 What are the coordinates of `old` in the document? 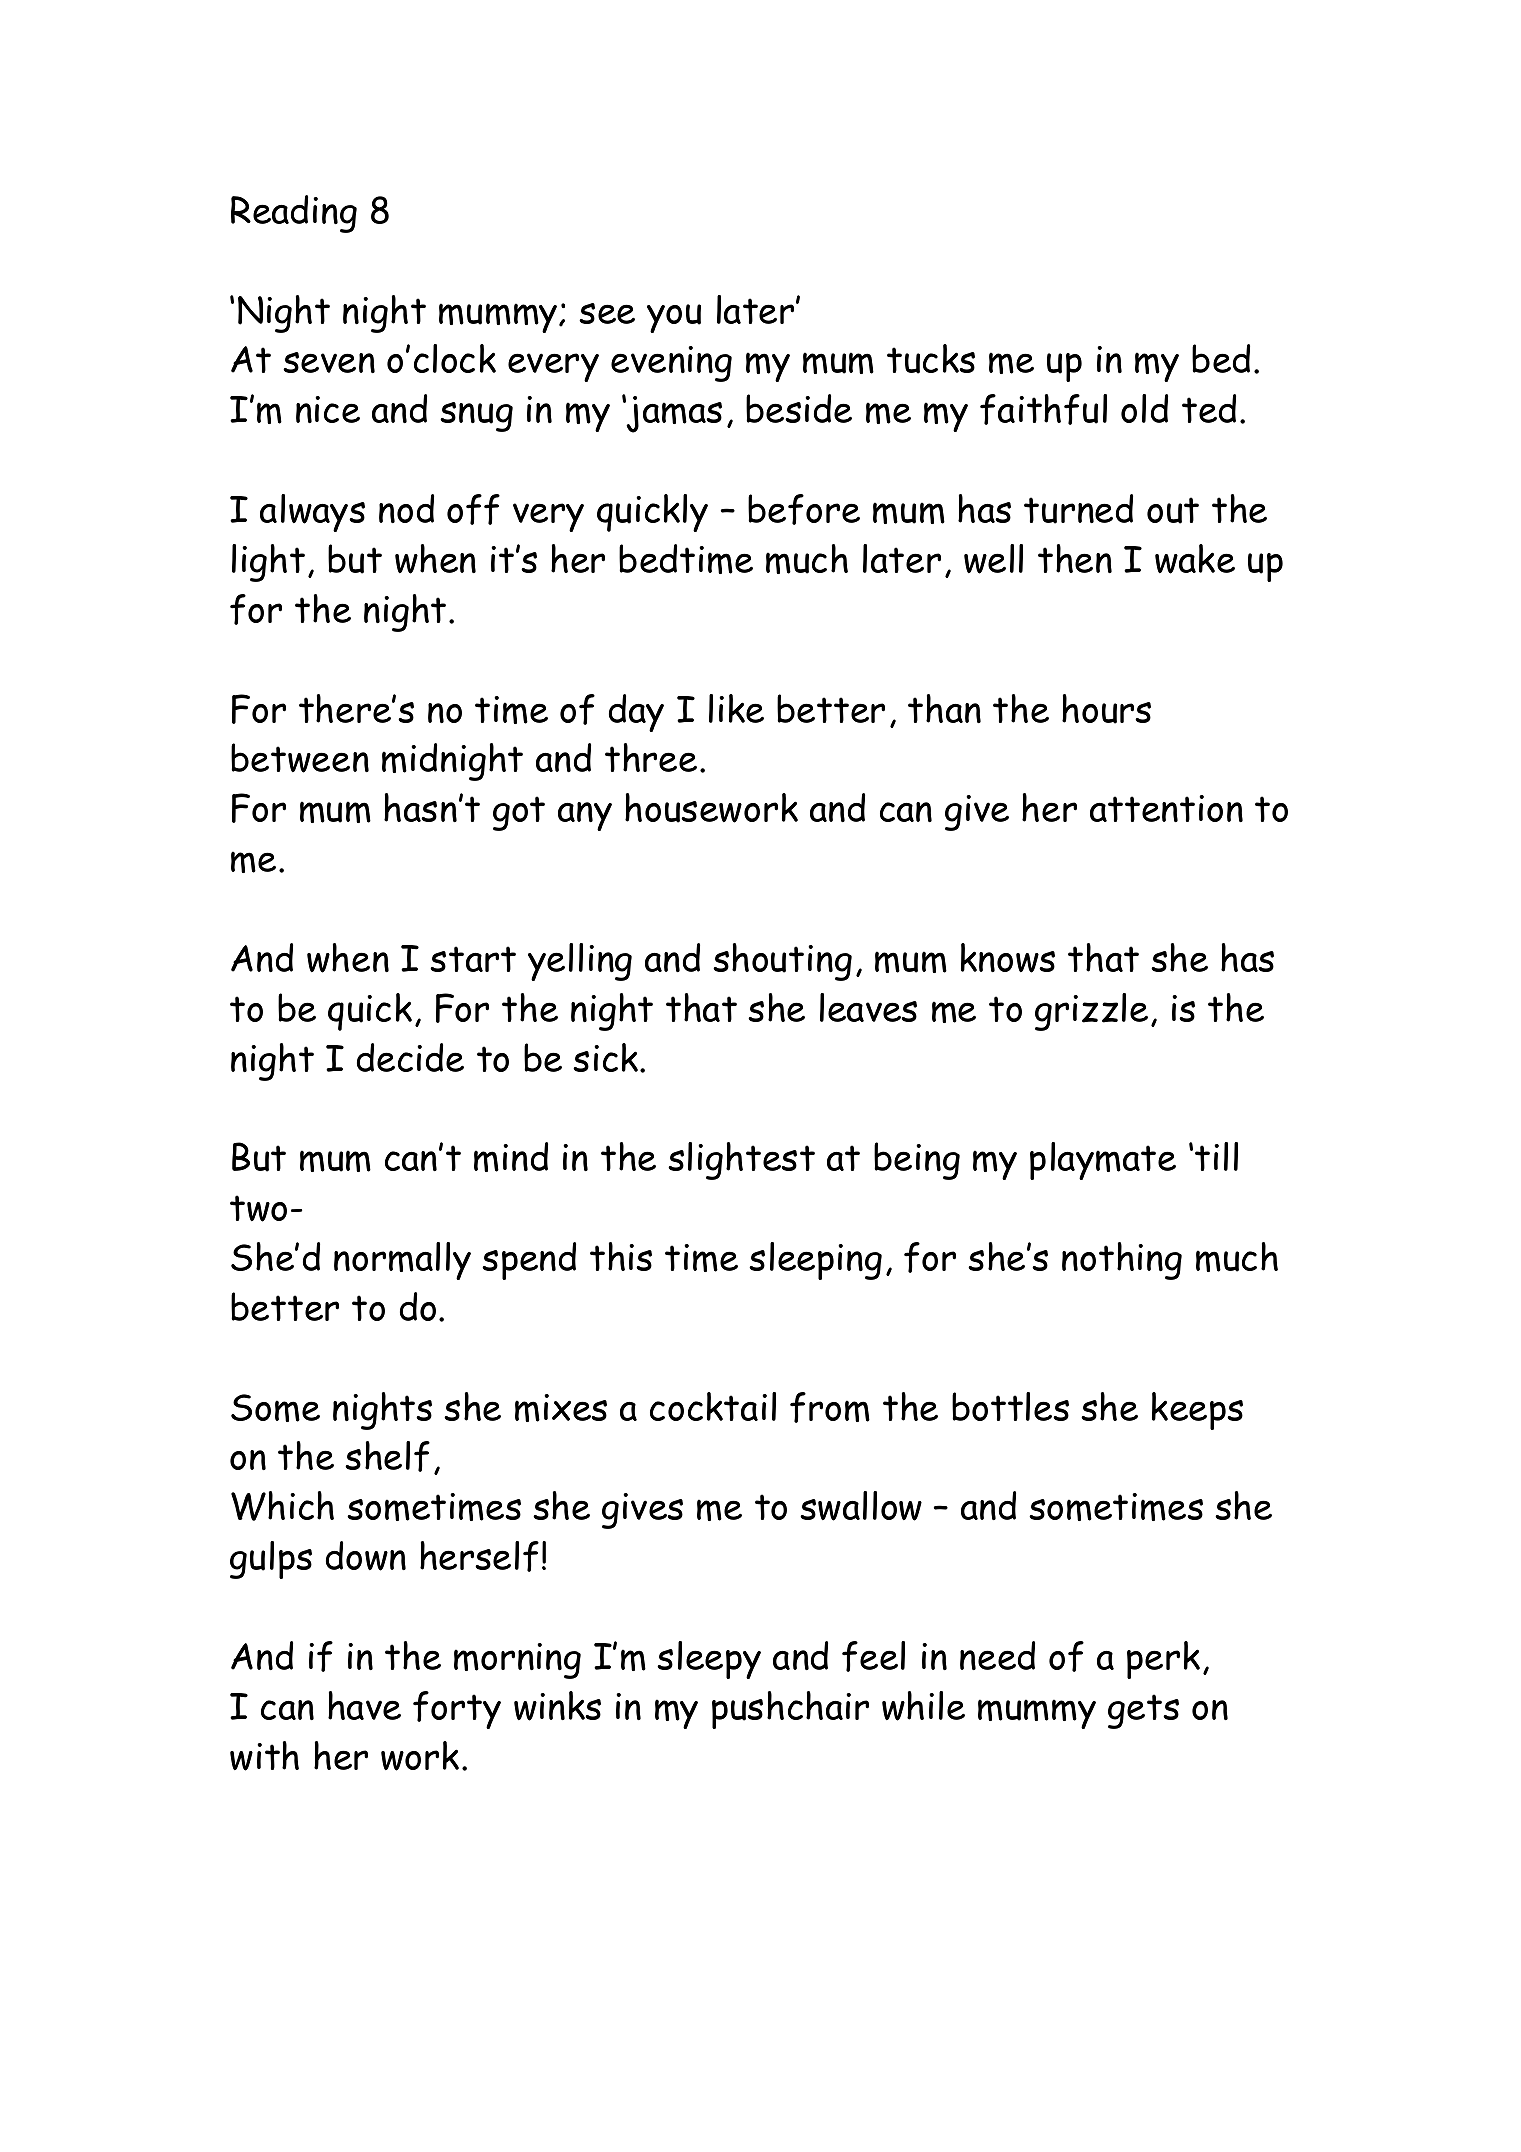 It's located at (1144, 408).
